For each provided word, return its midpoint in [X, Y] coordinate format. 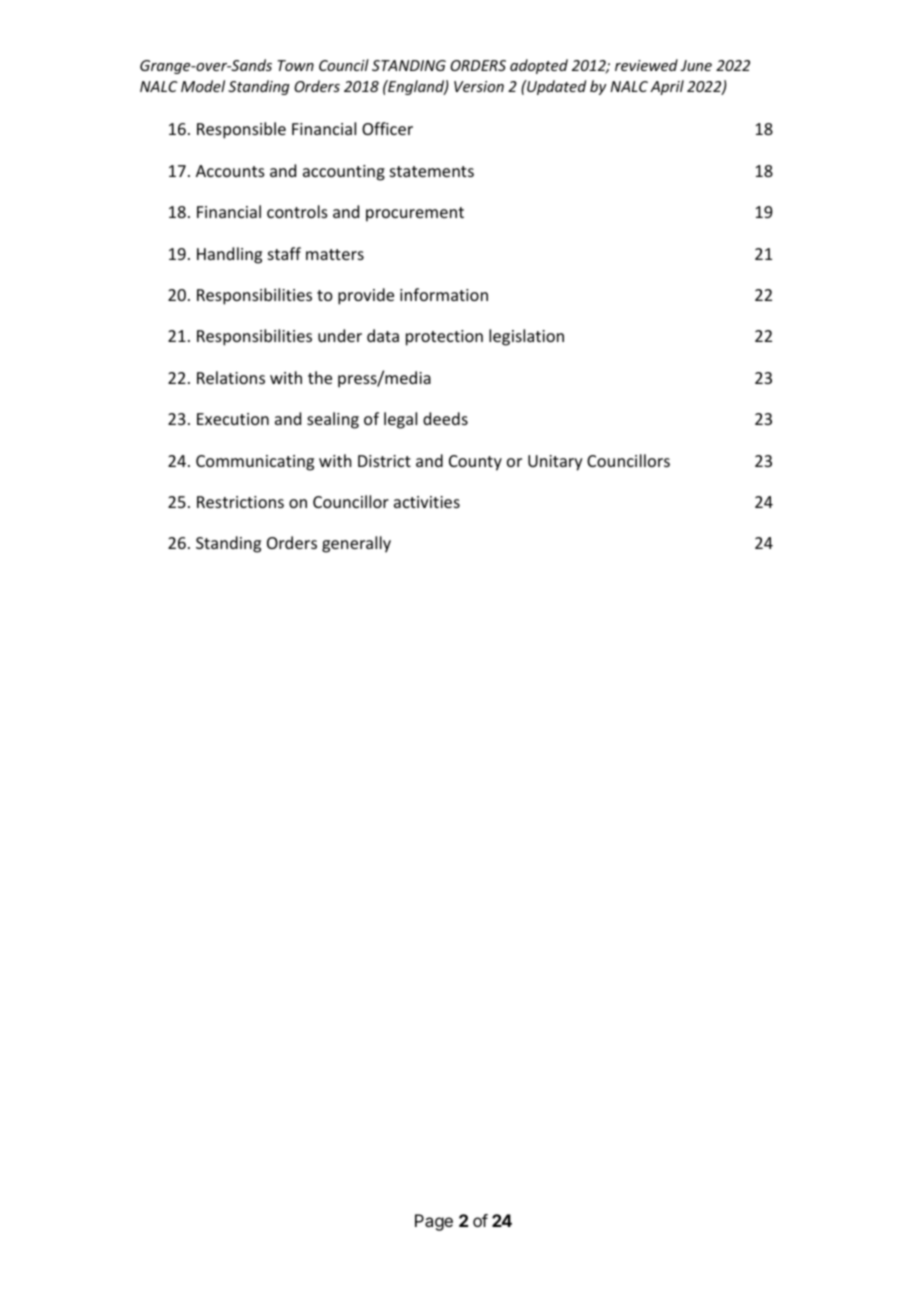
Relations [231, 377]
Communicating [255, 463]
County [475, 463]
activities [427, 502]
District [384, 461]
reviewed [646, 65]
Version [479, 86]
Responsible [241, 130]
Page [434, 1222]
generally [356, 544]
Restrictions [240, 502]
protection [444, 338]
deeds [445, 418]
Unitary [555, 463]
